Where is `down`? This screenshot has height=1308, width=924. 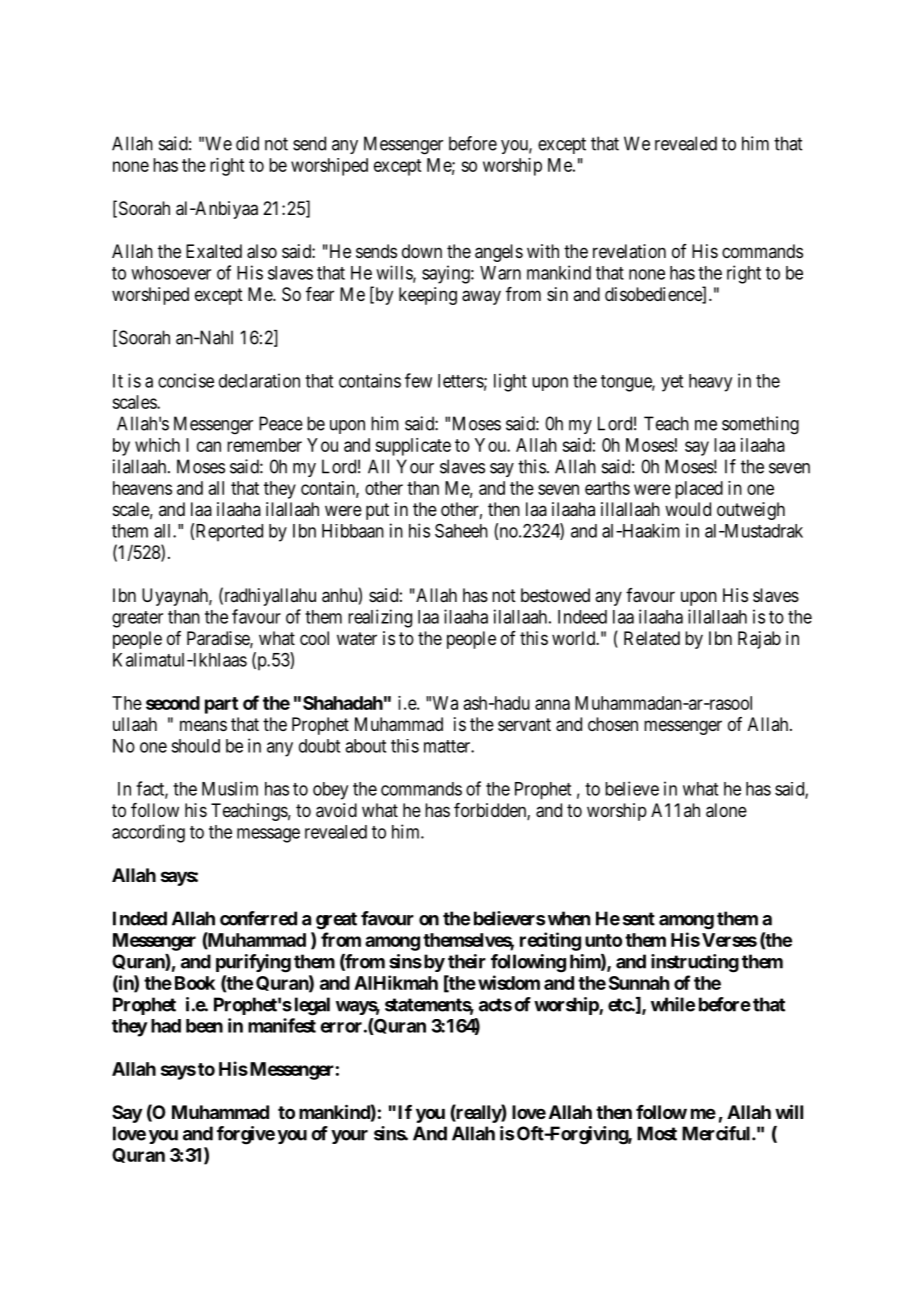
down is located at coordinates (422, 251).
